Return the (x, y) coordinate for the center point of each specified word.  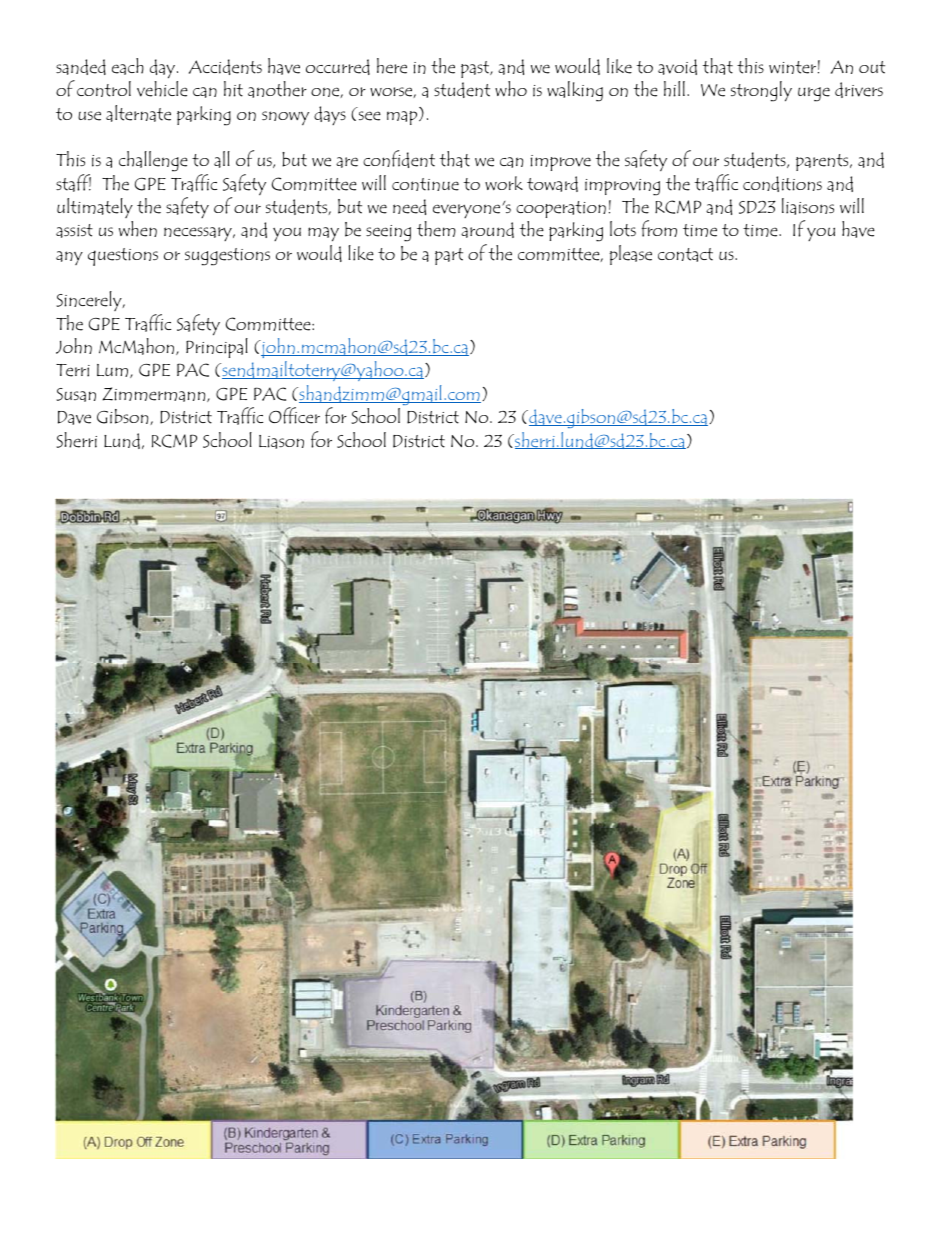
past (476, 69)
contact (685, 255)
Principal (217, 348)
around (487, 230)
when (138, 229)
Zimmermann (155, 394)
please (631, 255)
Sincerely (90, 301)
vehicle (162, 89)
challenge (153, 161)
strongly (761, 91)
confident (399, 159)
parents (823, 162)
